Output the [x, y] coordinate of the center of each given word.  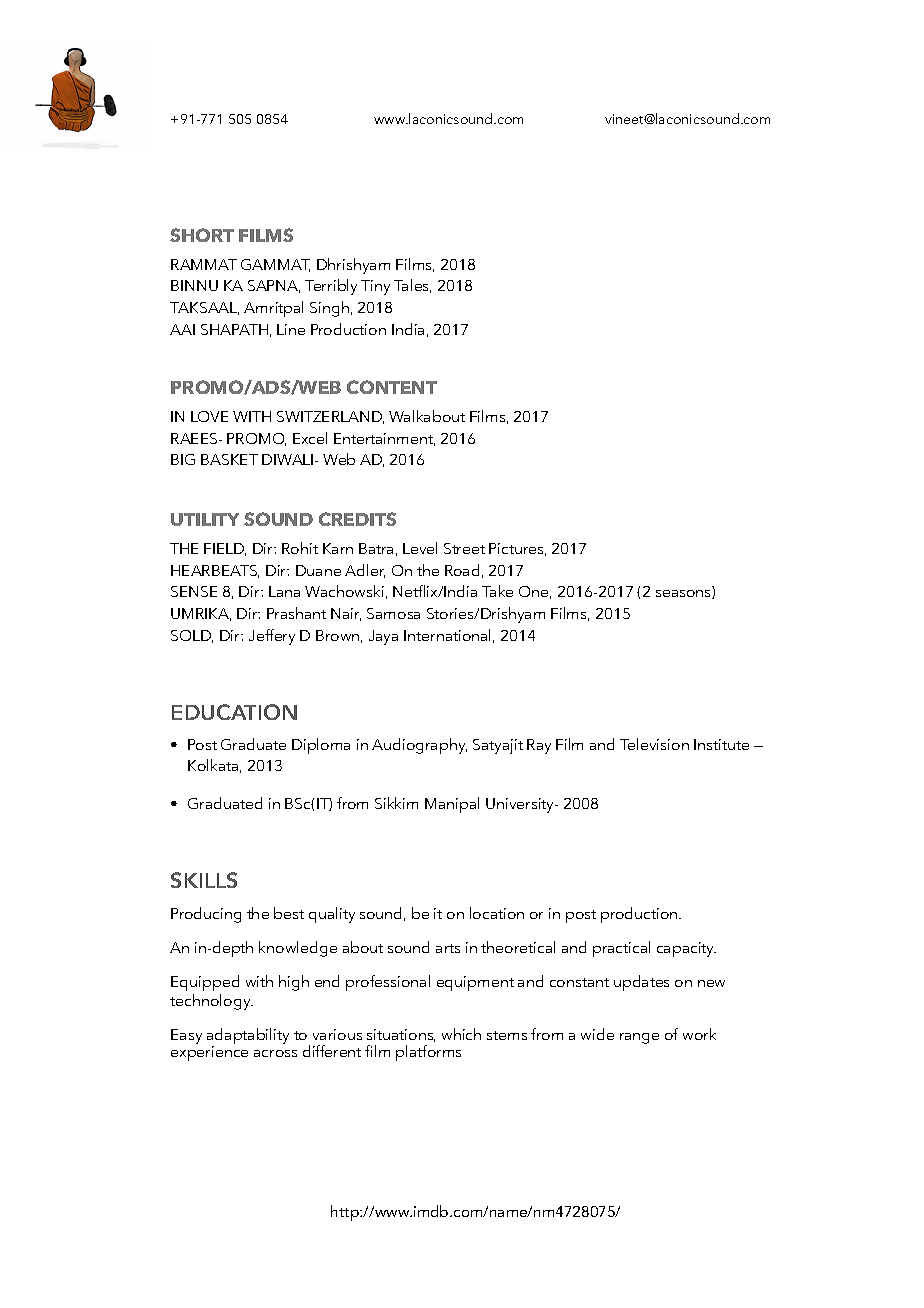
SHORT [202, 235]
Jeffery [272, 637]
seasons [684, 594]
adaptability [248, 1037]
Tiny [375, 287]
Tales [412, 286]
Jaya [383, 637]
